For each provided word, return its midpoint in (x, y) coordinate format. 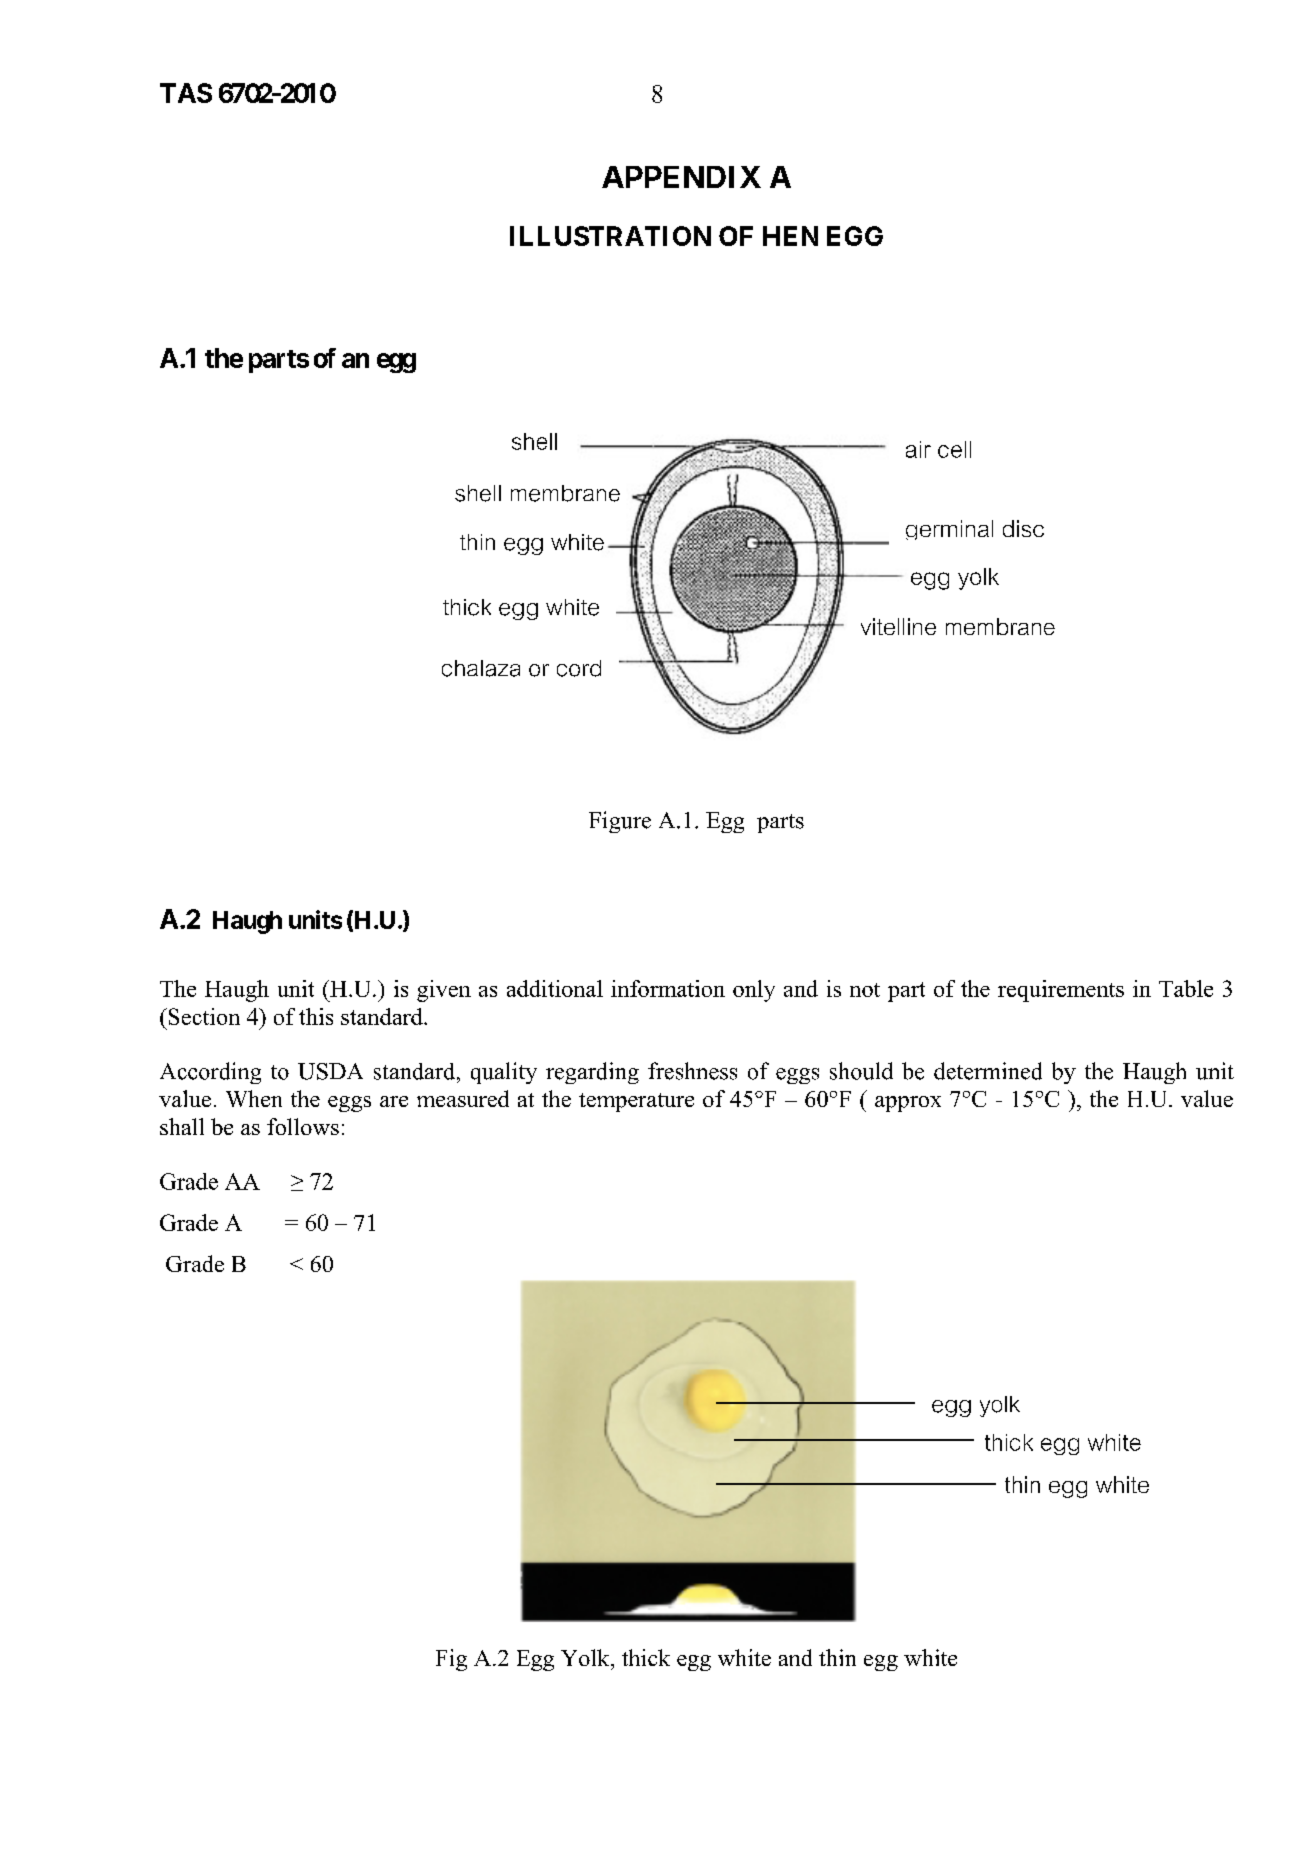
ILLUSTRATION (610, 236)
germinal (949, 530)
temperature (636, 1102)
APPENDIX (681, 177)
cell (954, 449)
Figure (620, 822)
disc (1023, 528)
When (254, 1098)
